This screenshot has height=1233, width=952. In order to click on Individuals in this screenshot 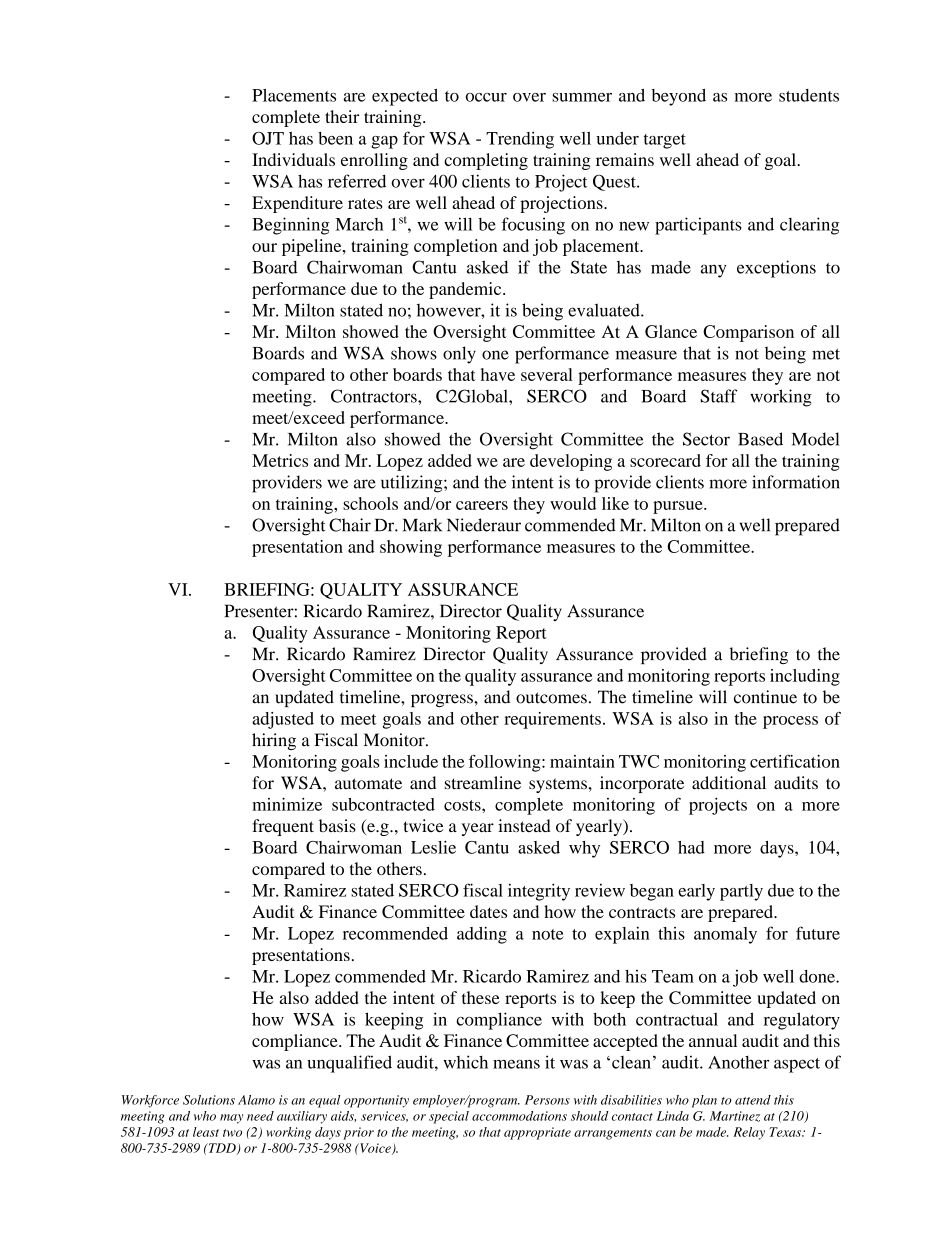, I will do `click(293, 159)`.
